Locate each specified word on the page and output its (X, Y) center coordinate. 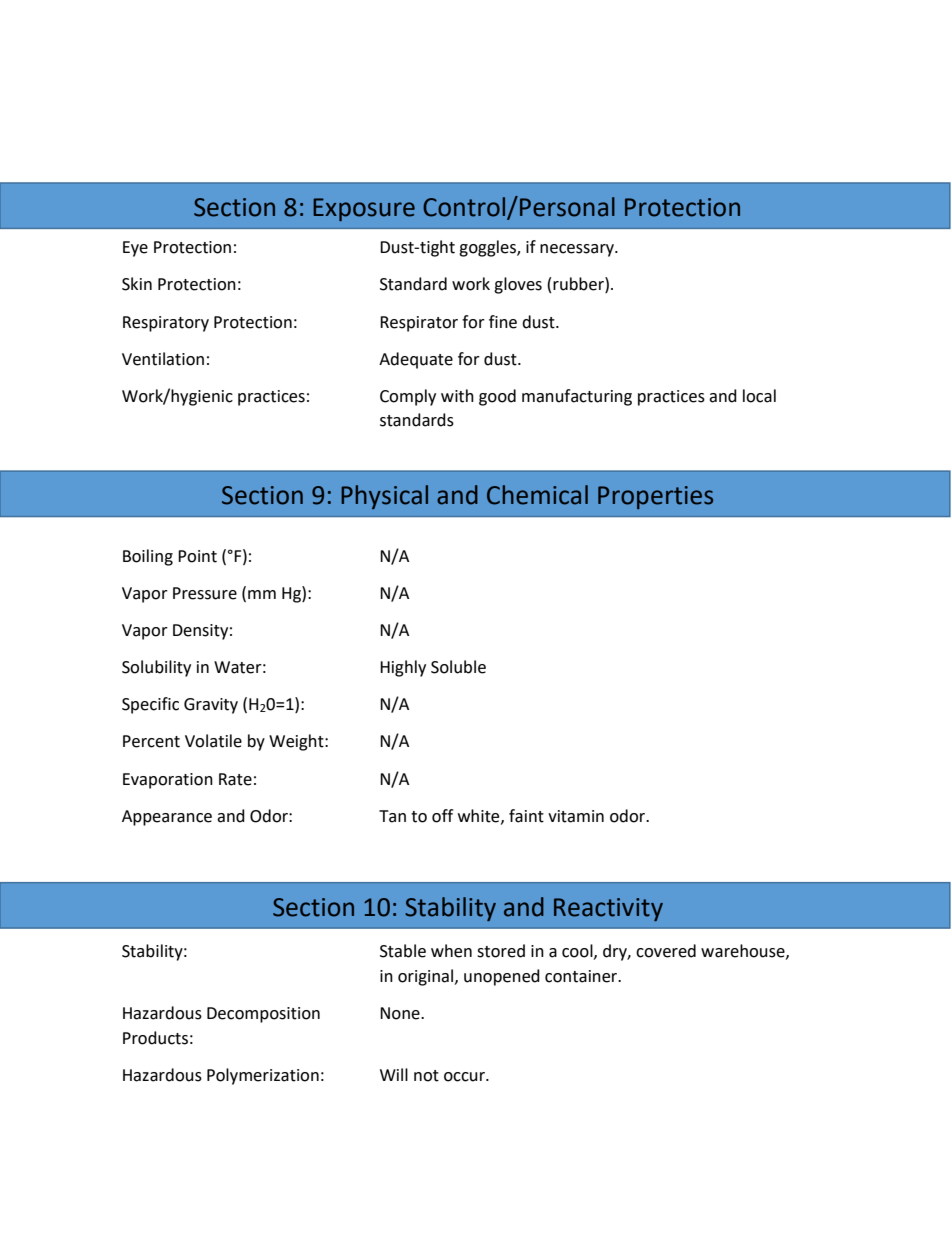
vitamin (576, 816)
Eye (135, 249)
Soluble (458, 667)
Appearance (167, 818)
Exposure (364, 209)
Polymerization (263, 1076)
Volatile (213, 741)
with (457, 396)
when (451, 951)
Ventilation (163, 359)
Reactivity (608, 909)
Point (197, 556)
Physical (384, 497)
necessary (578, 250)
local (759, 396)
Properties (655, 497)
